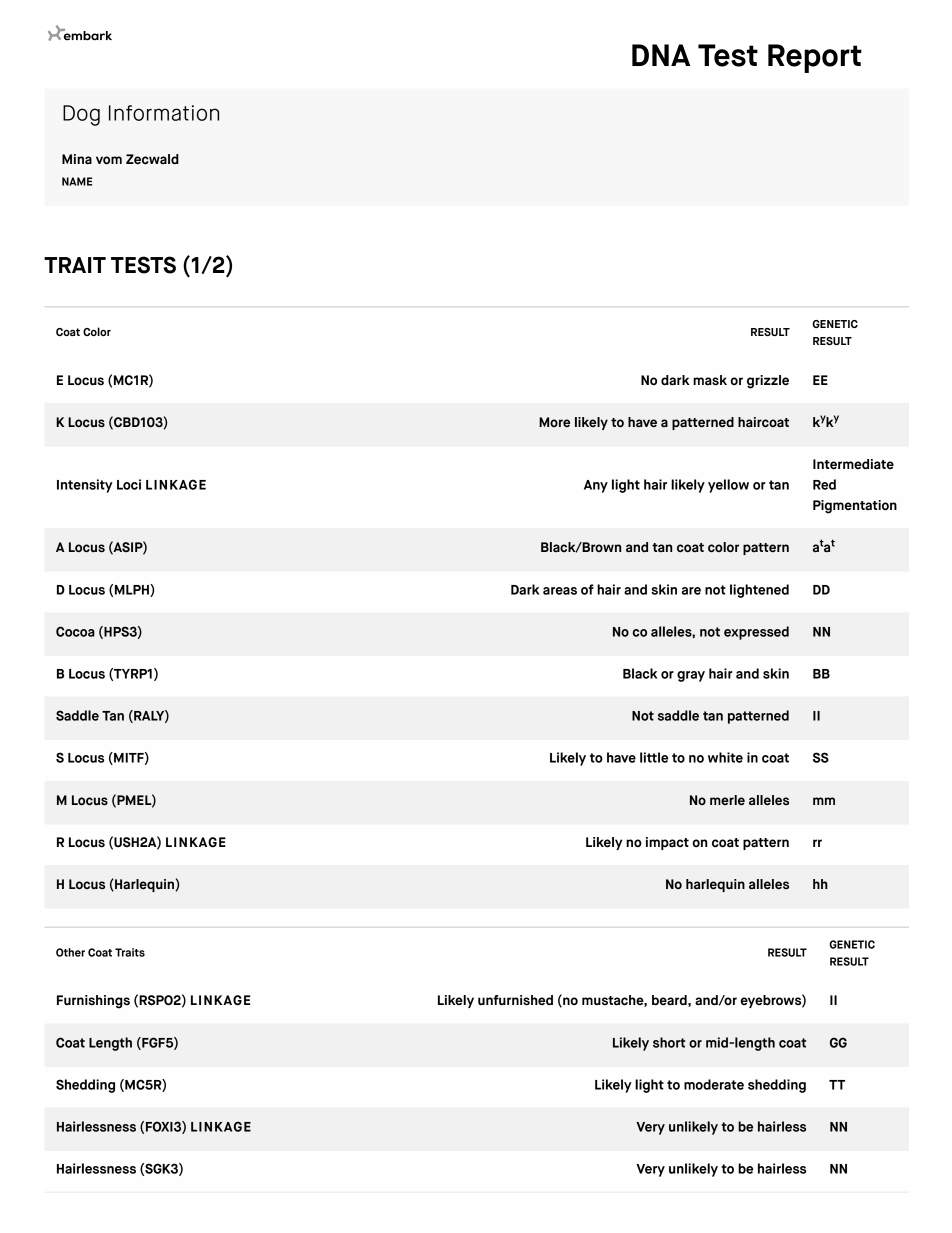 The width and height of the page is (952, 1233). I want to click on Report, so click(815, 58).
